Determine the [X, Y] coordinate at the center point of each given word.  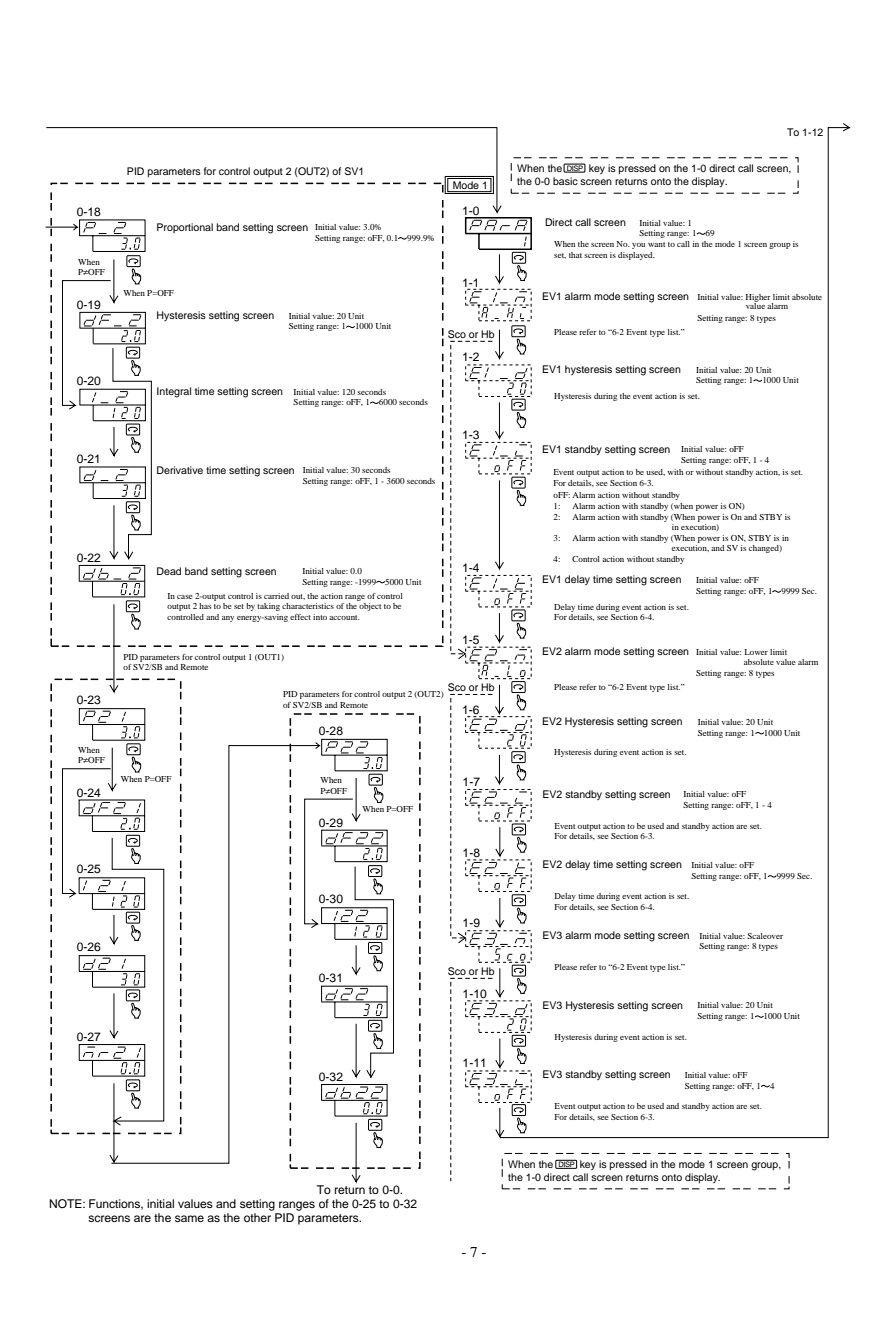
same [189, 1218]
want [656, 244]
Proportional [185, 228]
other [257, 1217]
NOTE [66, 1204]
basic [565, 181]
